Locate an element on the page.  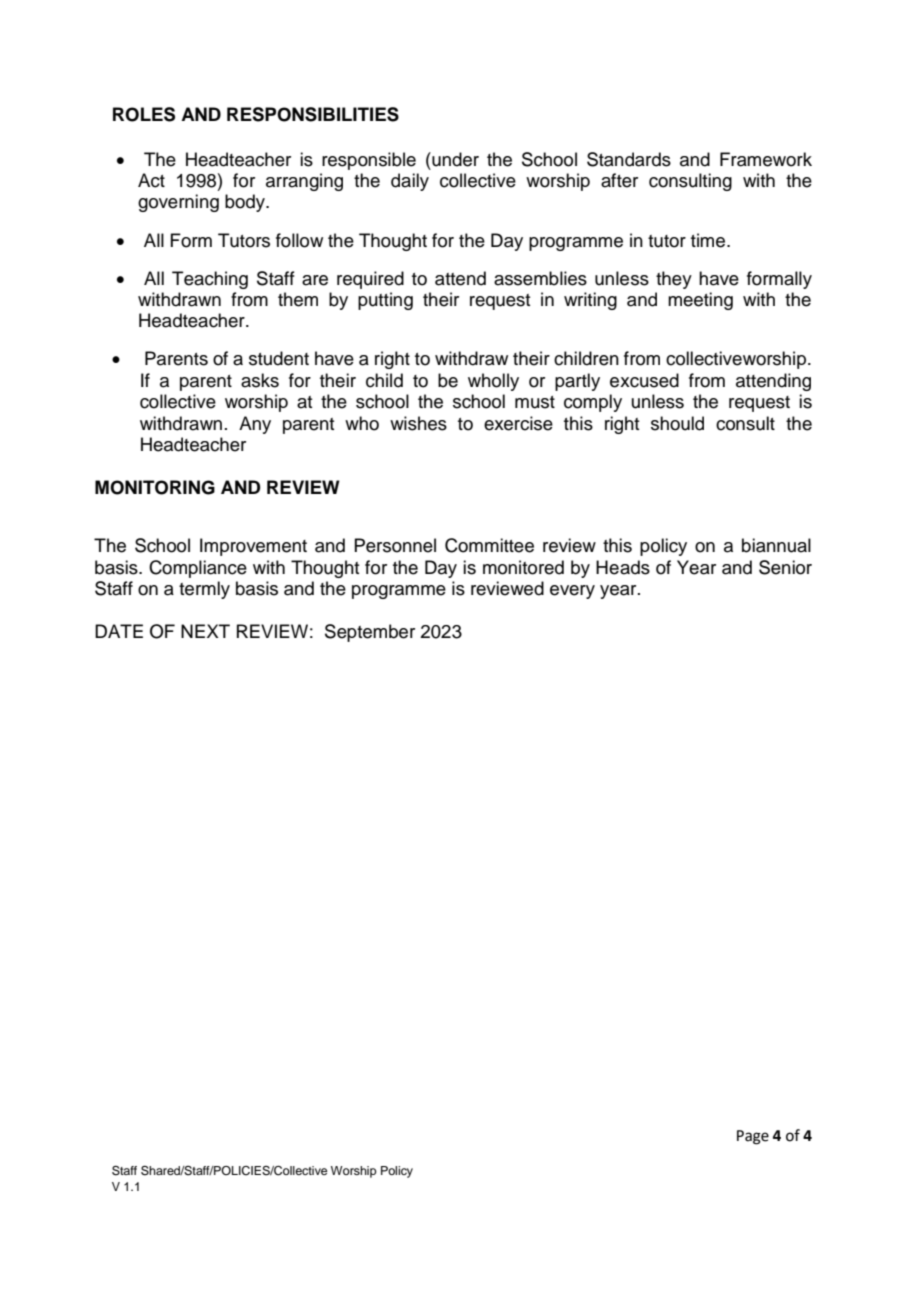
Act is located at coordinates (151, 180).
